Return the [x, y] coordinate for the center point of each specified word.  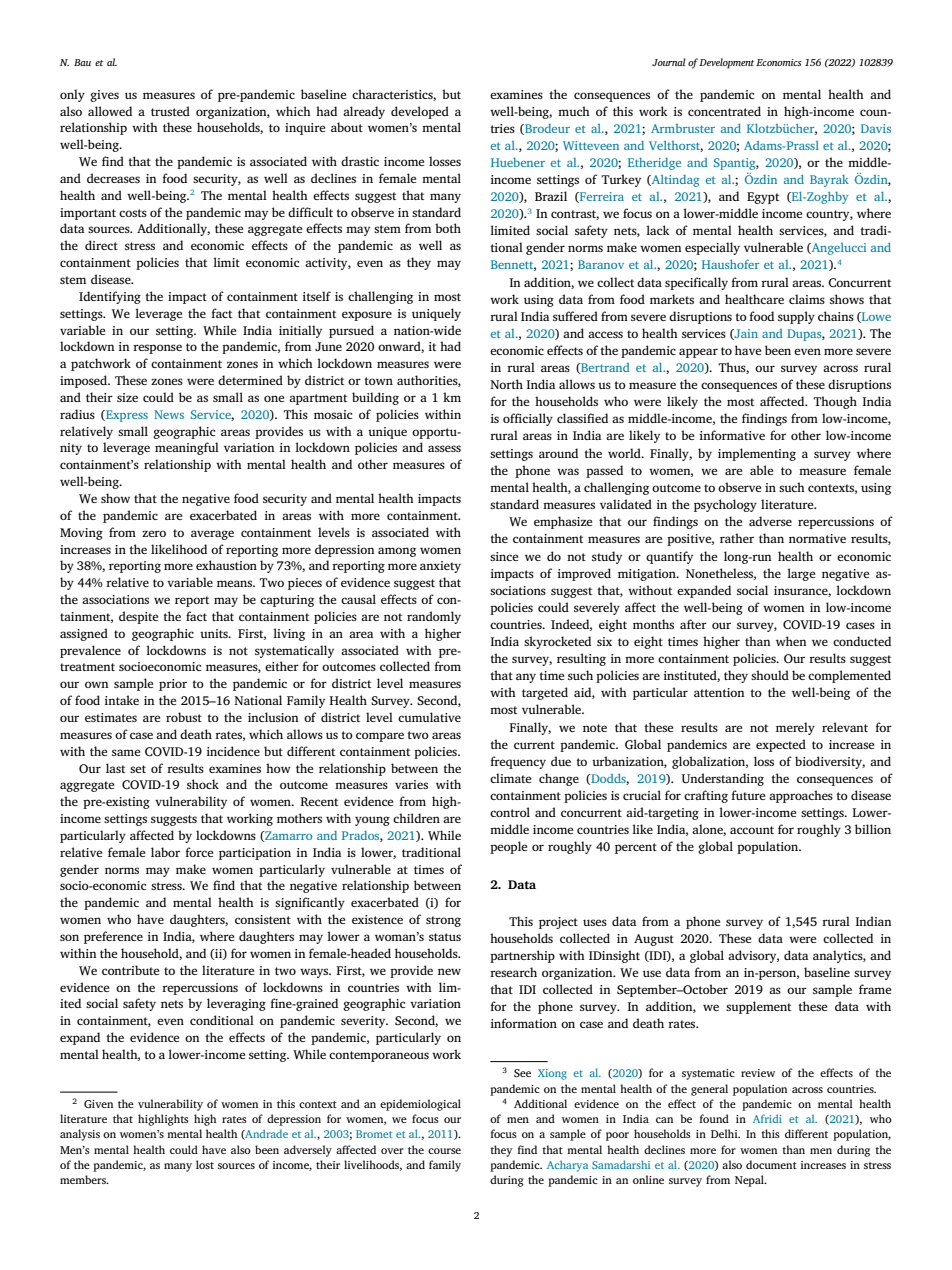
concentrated [724, 111]
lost [205, 1164]
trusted [170, 111]
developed [420, 112]
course [444, 1151]
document [771, 1164]
